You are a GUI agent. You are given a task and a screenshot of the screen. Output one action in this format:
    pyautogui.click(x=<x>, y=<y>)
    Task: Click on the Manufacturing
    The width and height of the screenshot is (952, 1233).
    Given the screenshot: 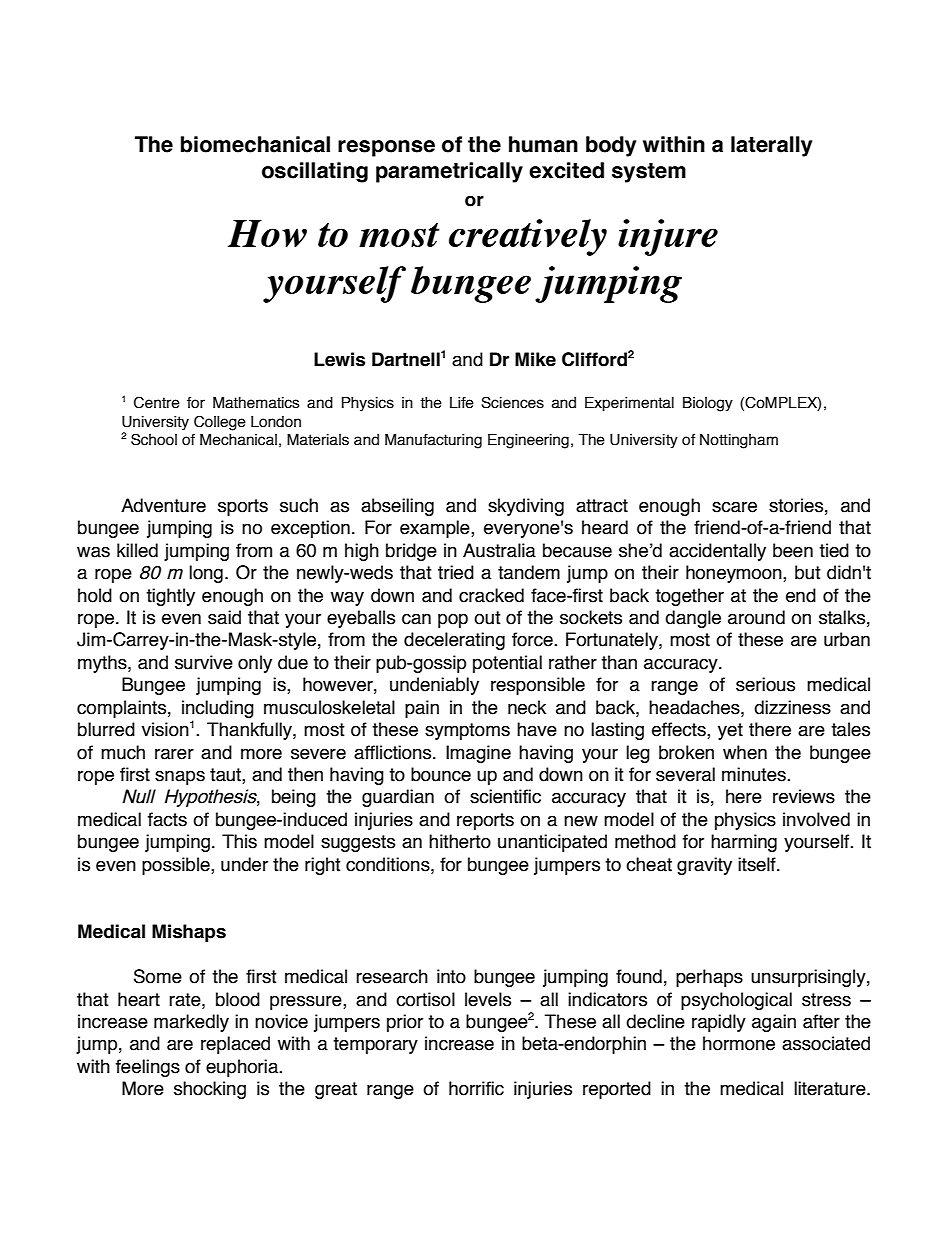 What is the action you would take?
    pyautogui.click(x=433, y=441)
